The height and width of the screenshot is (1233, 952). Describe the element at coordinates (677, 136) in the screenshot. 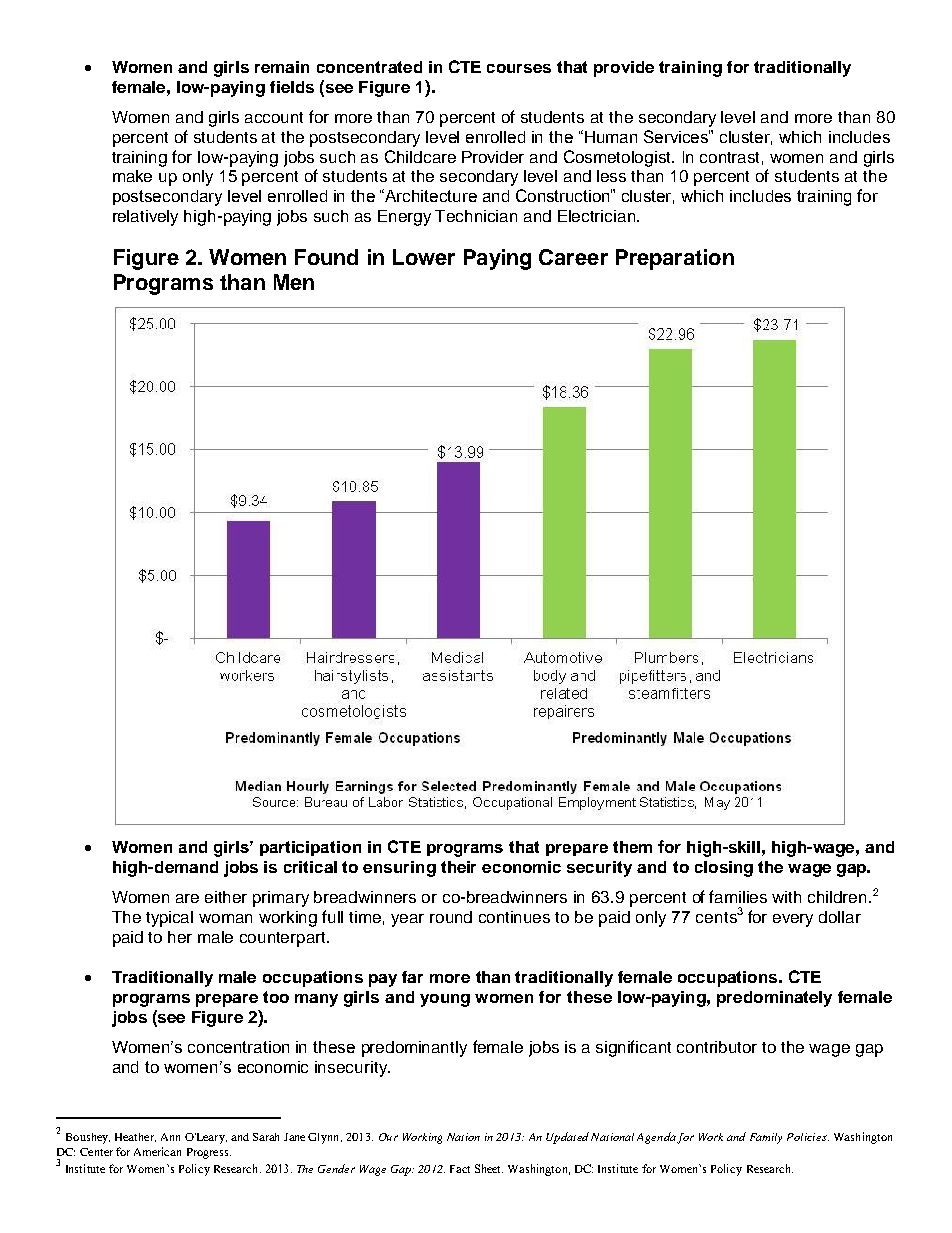

I see `Services` at that location.
